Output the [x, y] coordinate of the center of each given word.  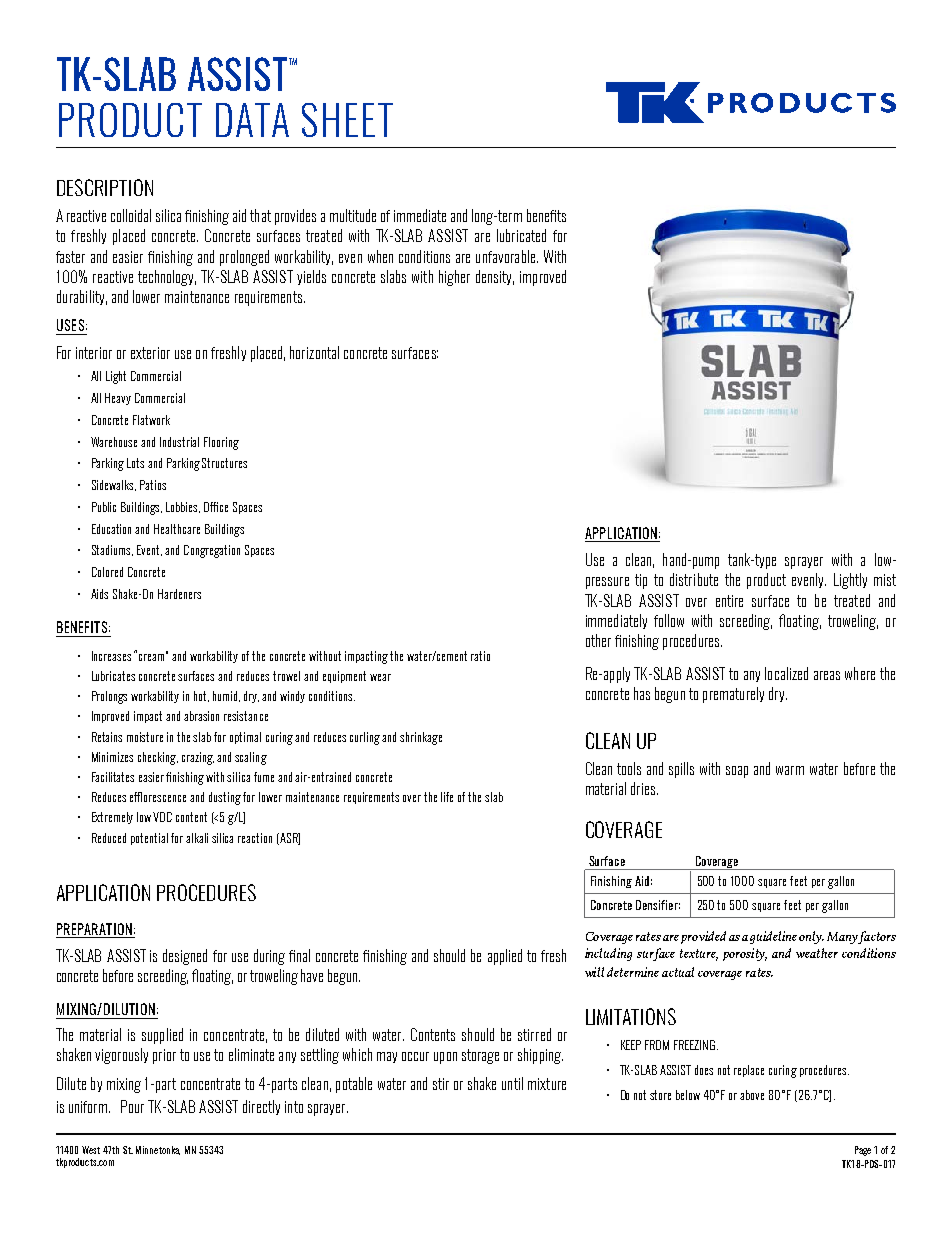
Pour [132, 1106]
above [752, 1095]
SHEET [347, 120]
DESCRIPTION [105, 187]
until [512, 1083]
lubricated [521, 235]
